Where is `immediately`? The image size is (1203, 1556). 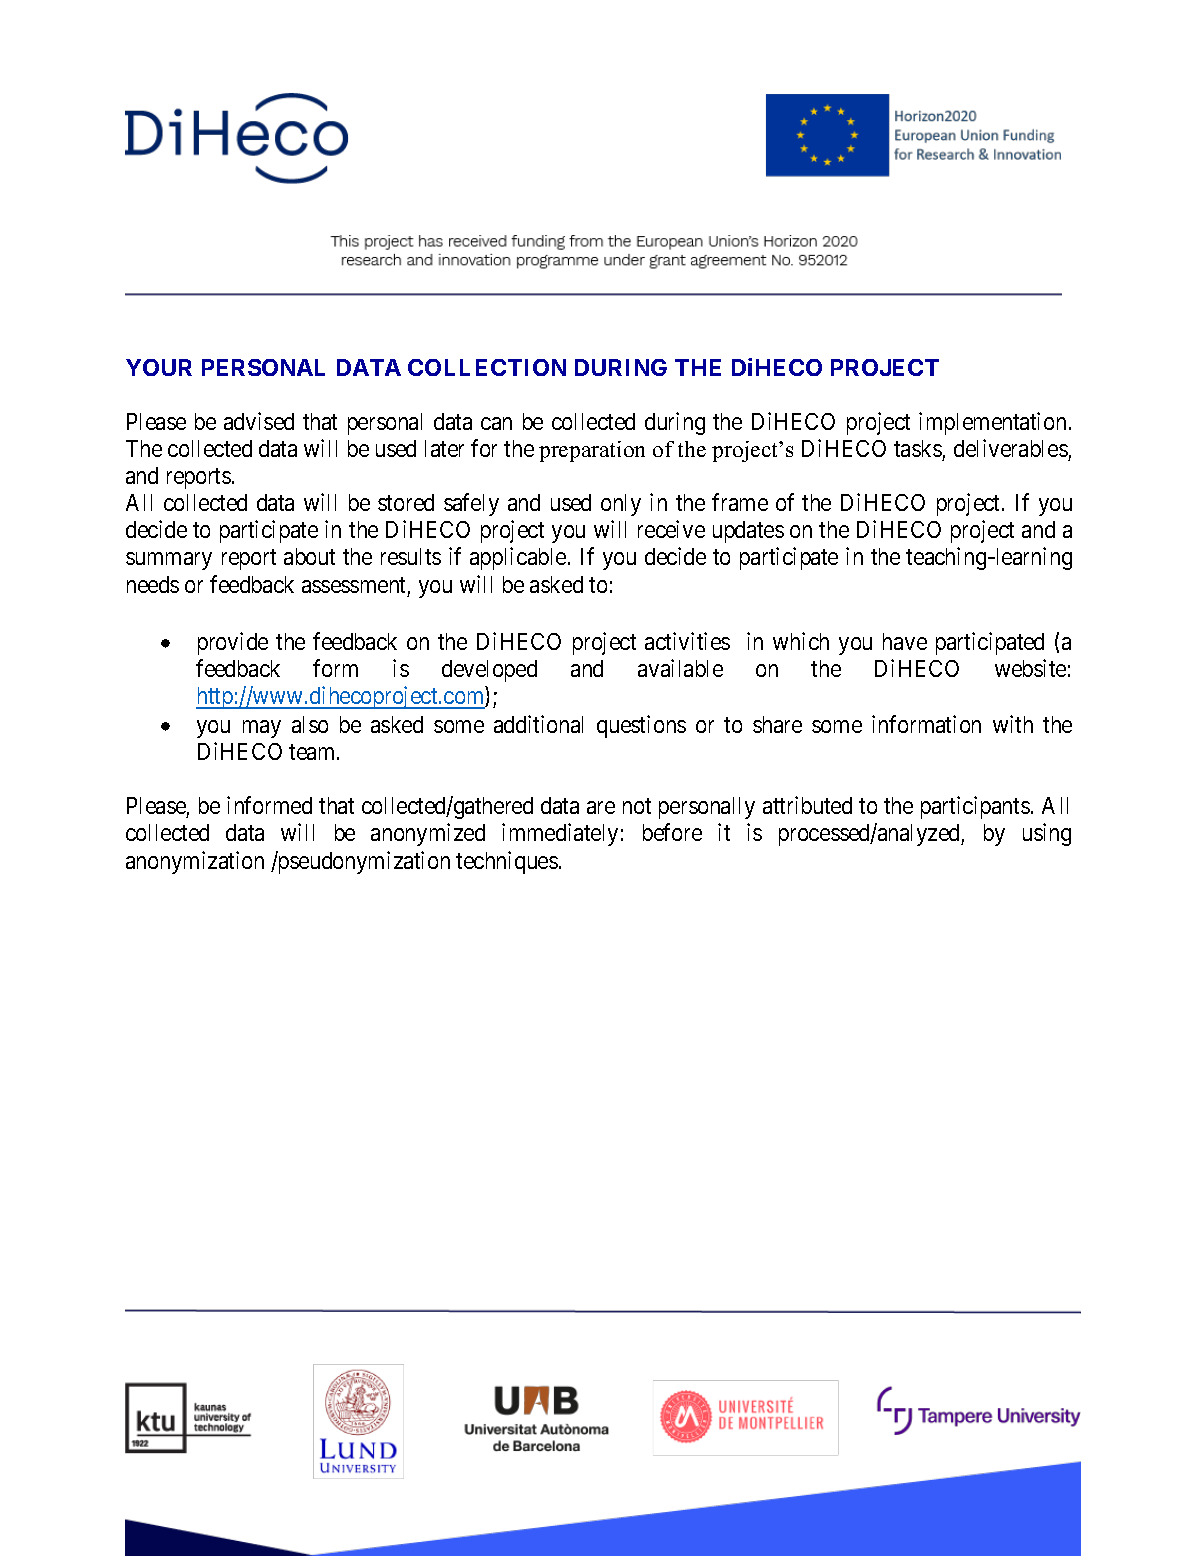 immediately is located at coordinates (560, 834).
